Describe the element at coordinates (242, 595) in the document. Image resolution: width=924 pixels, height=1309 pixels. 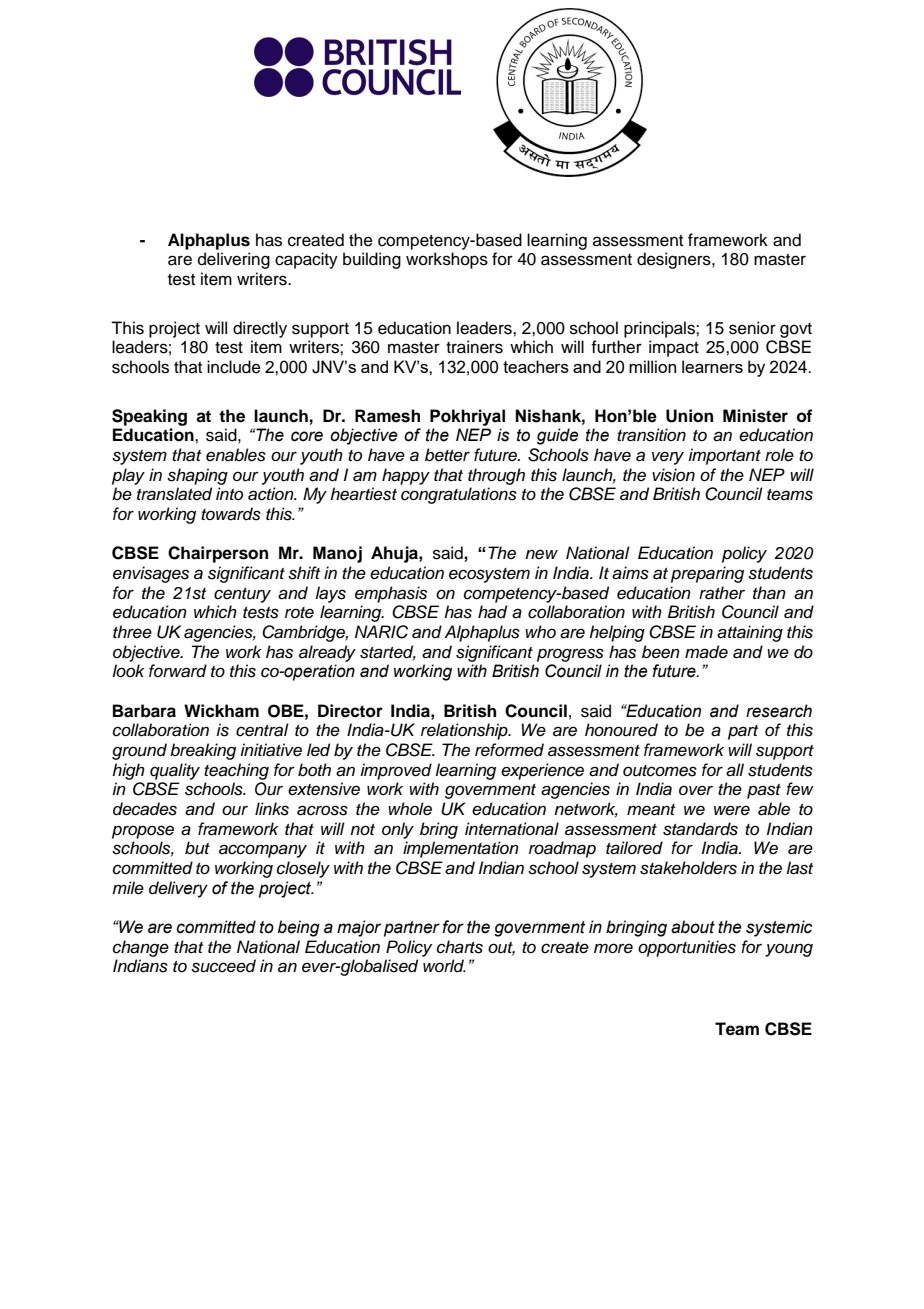
I see `century` at that location.
